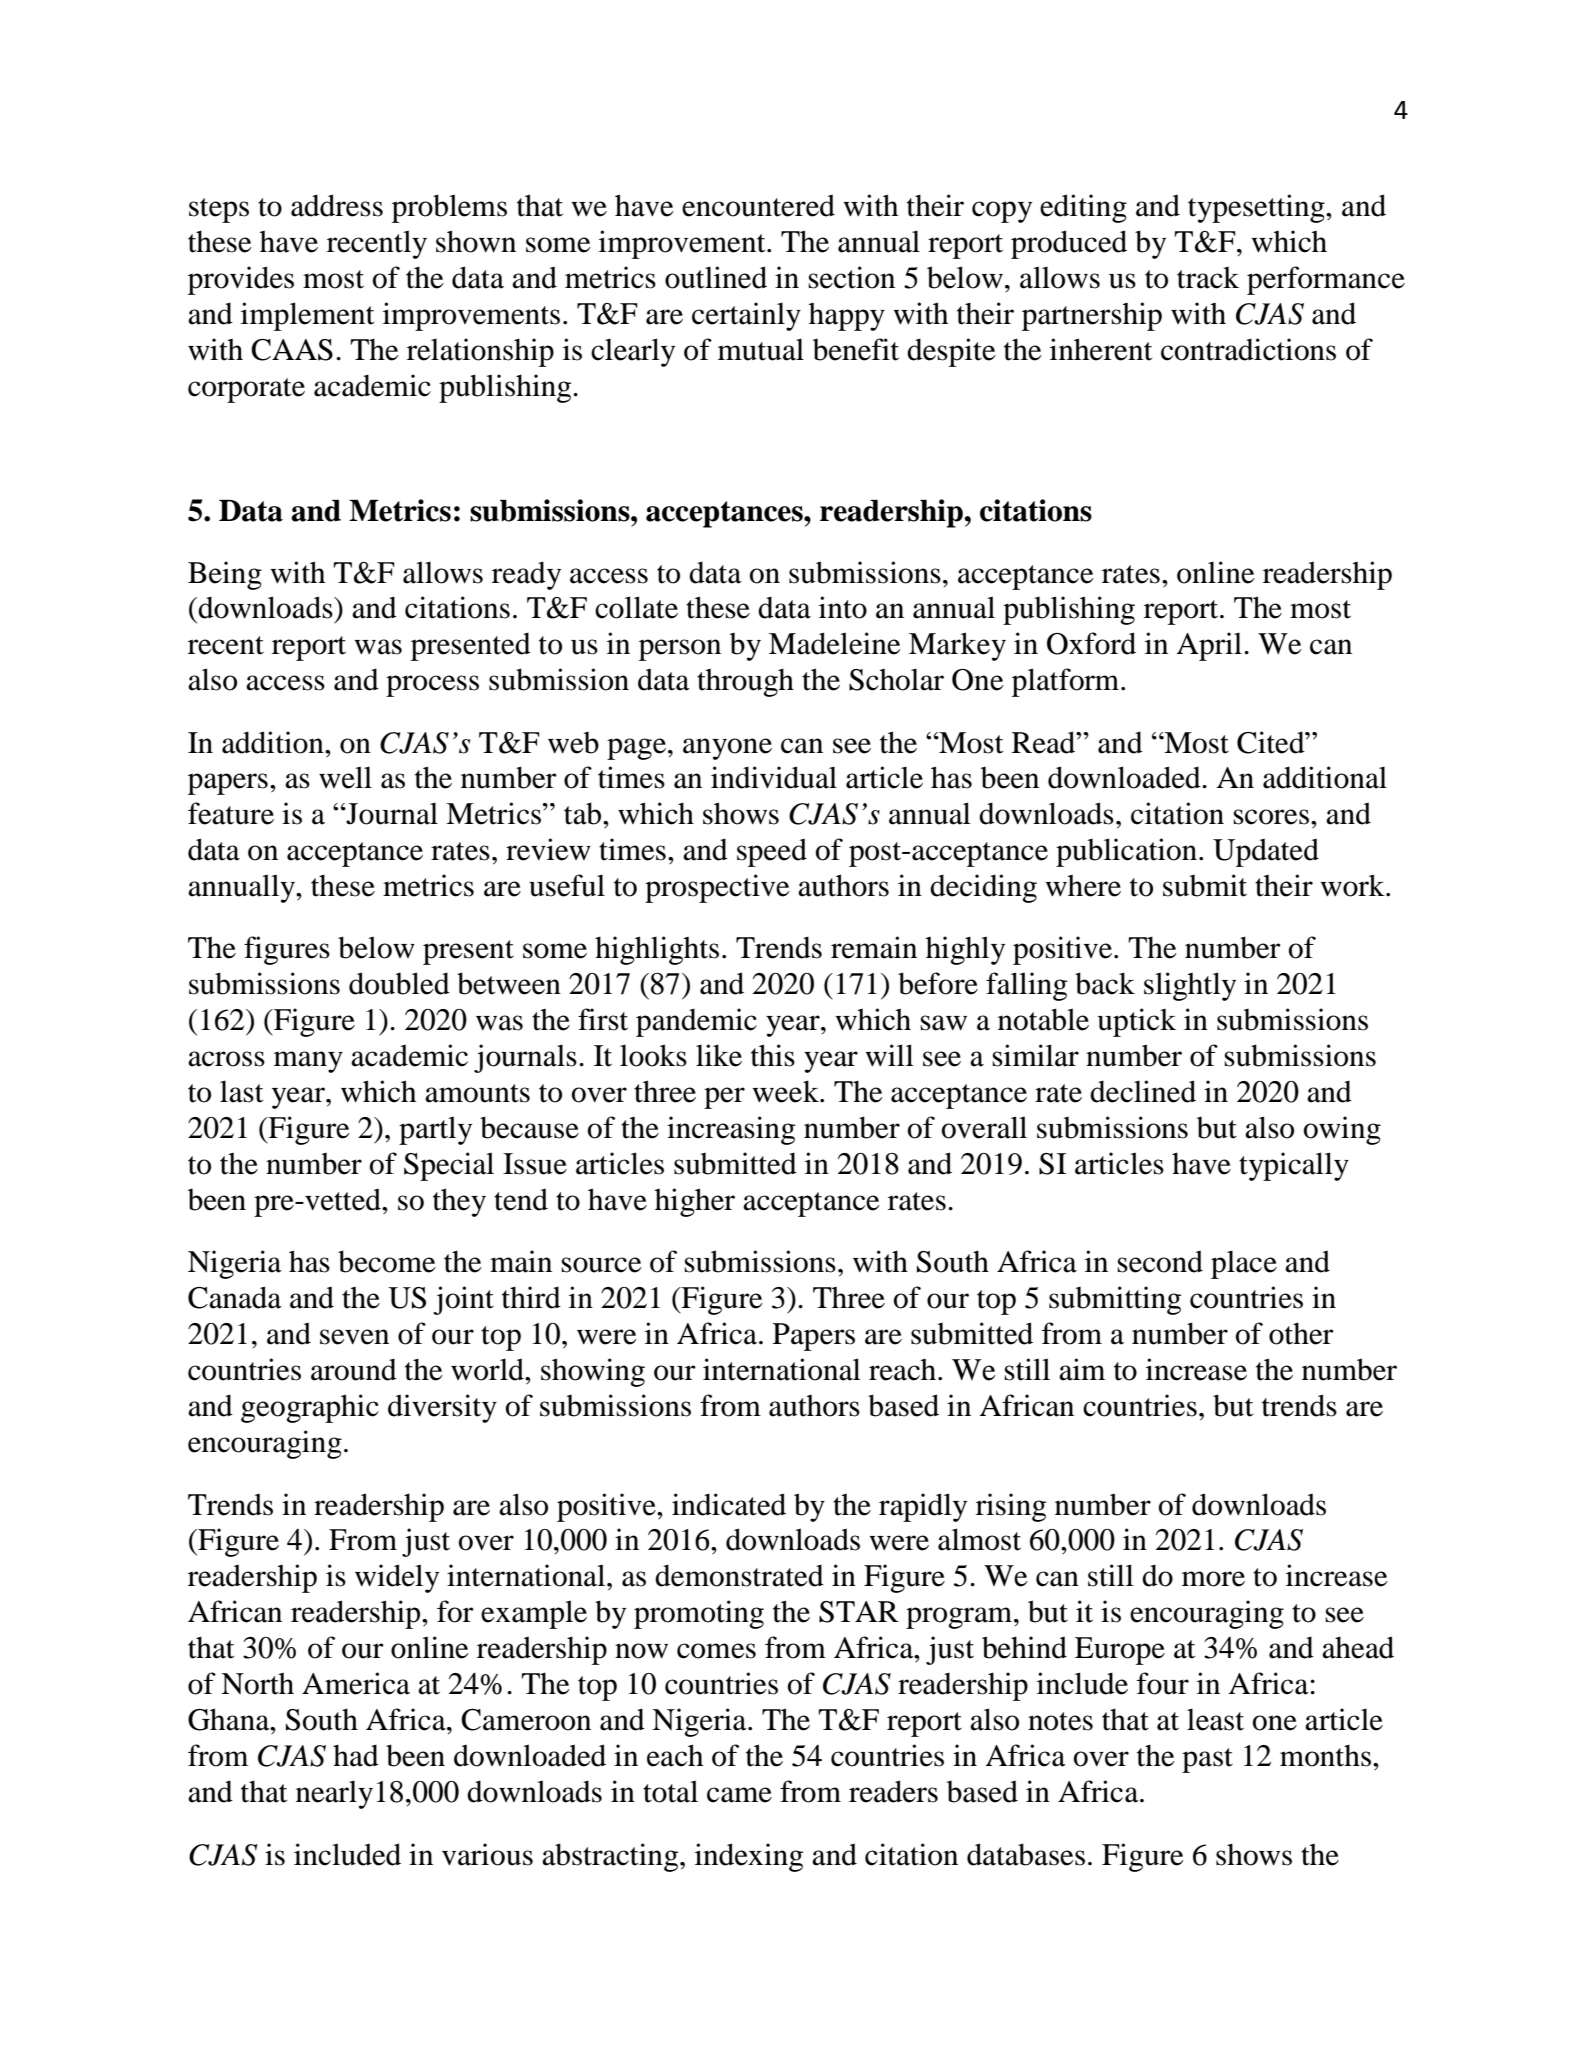 The width and height of the screenshot is (1596, 2066). What do you see at coordinates (1209, 646) in the screenshot?
I see `April` at bounding box center [1209, 646].
